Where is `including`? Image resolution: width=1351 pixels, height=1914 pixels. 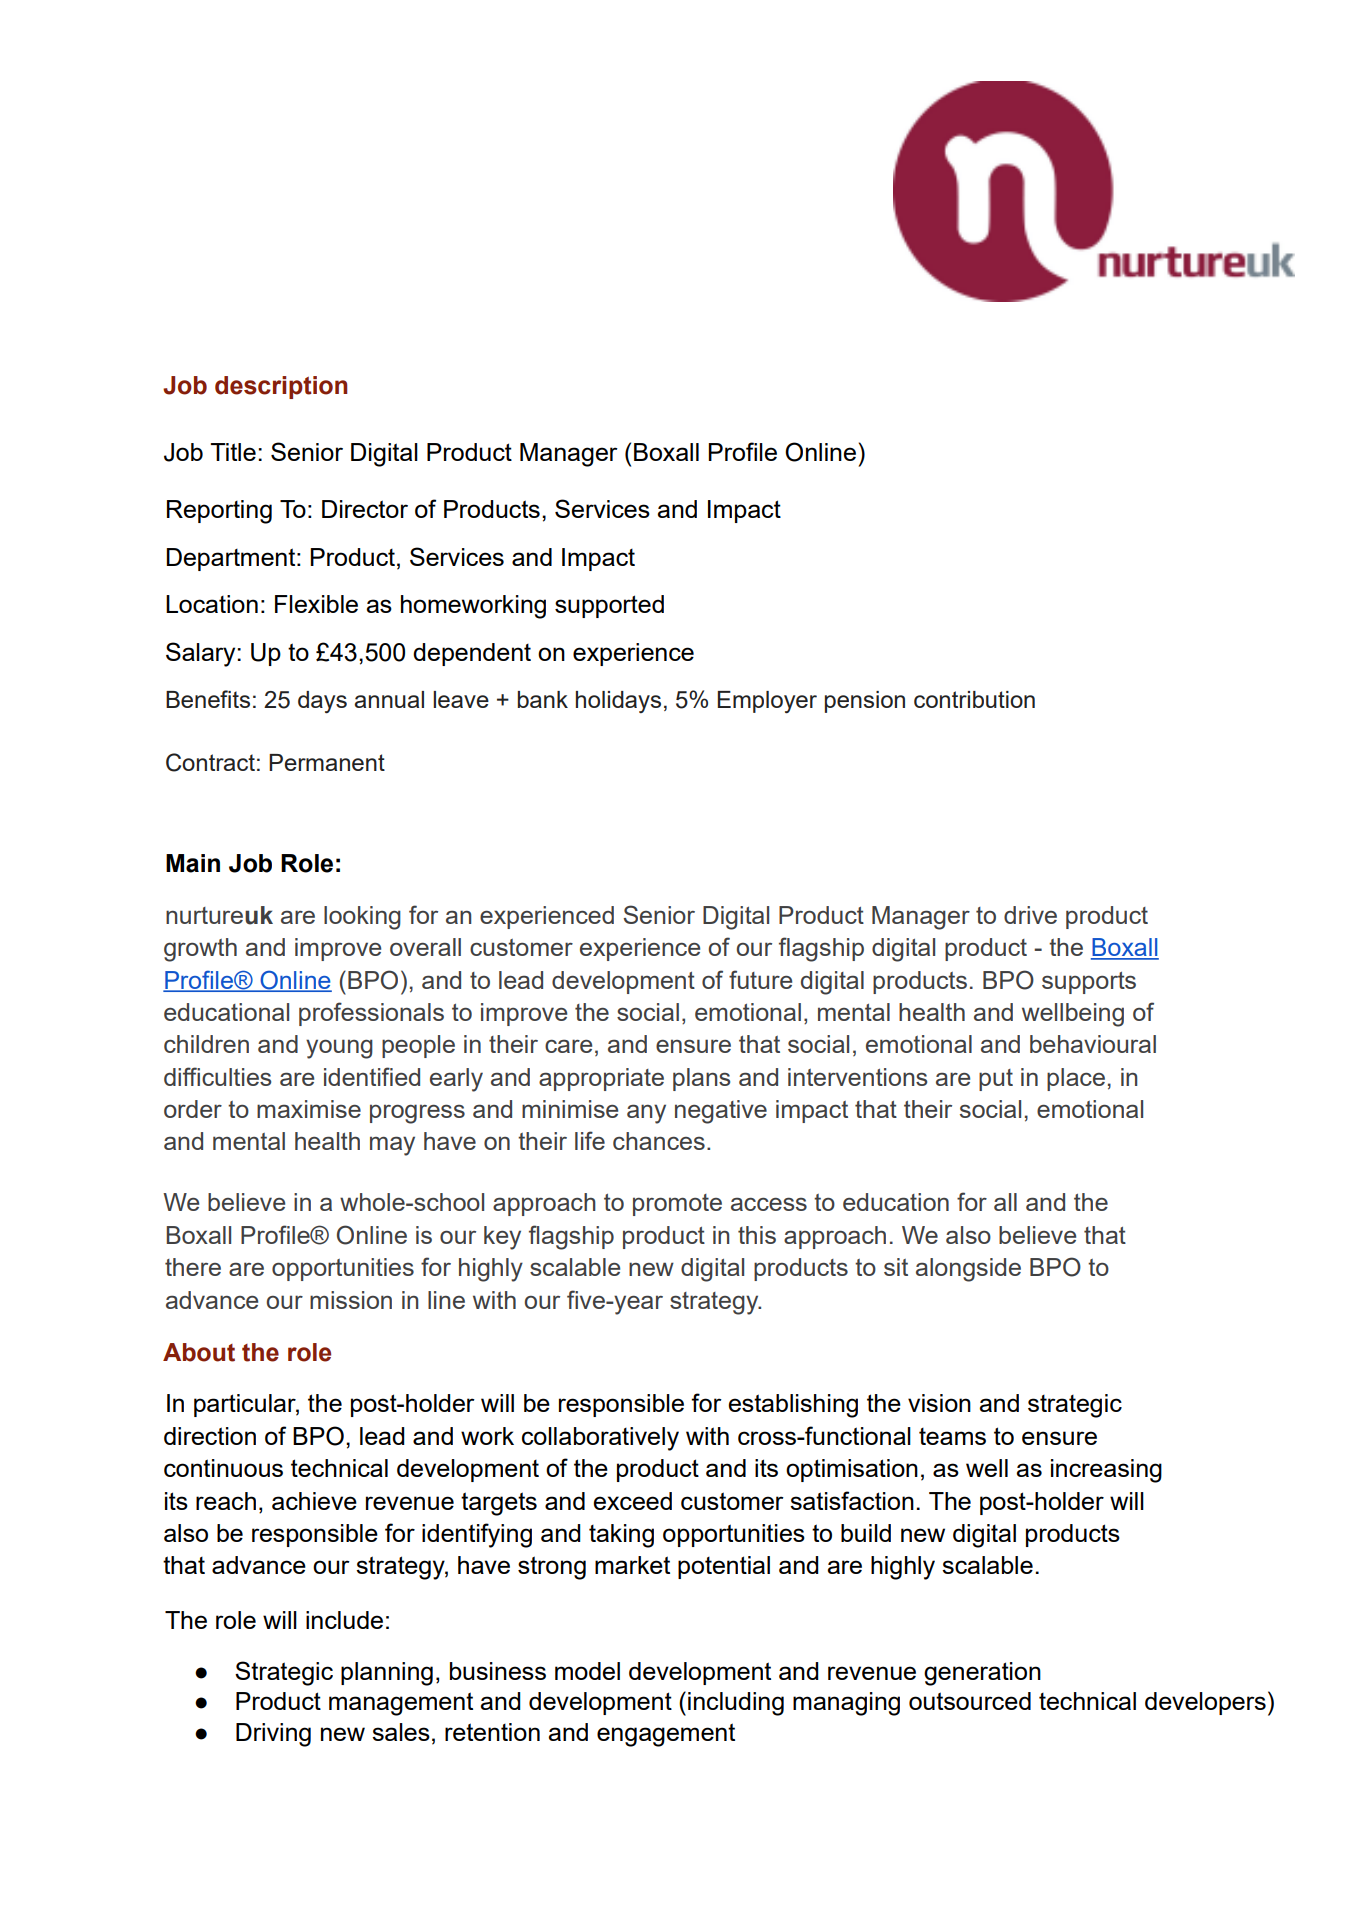
including is located at coordinates (736, 1704).
